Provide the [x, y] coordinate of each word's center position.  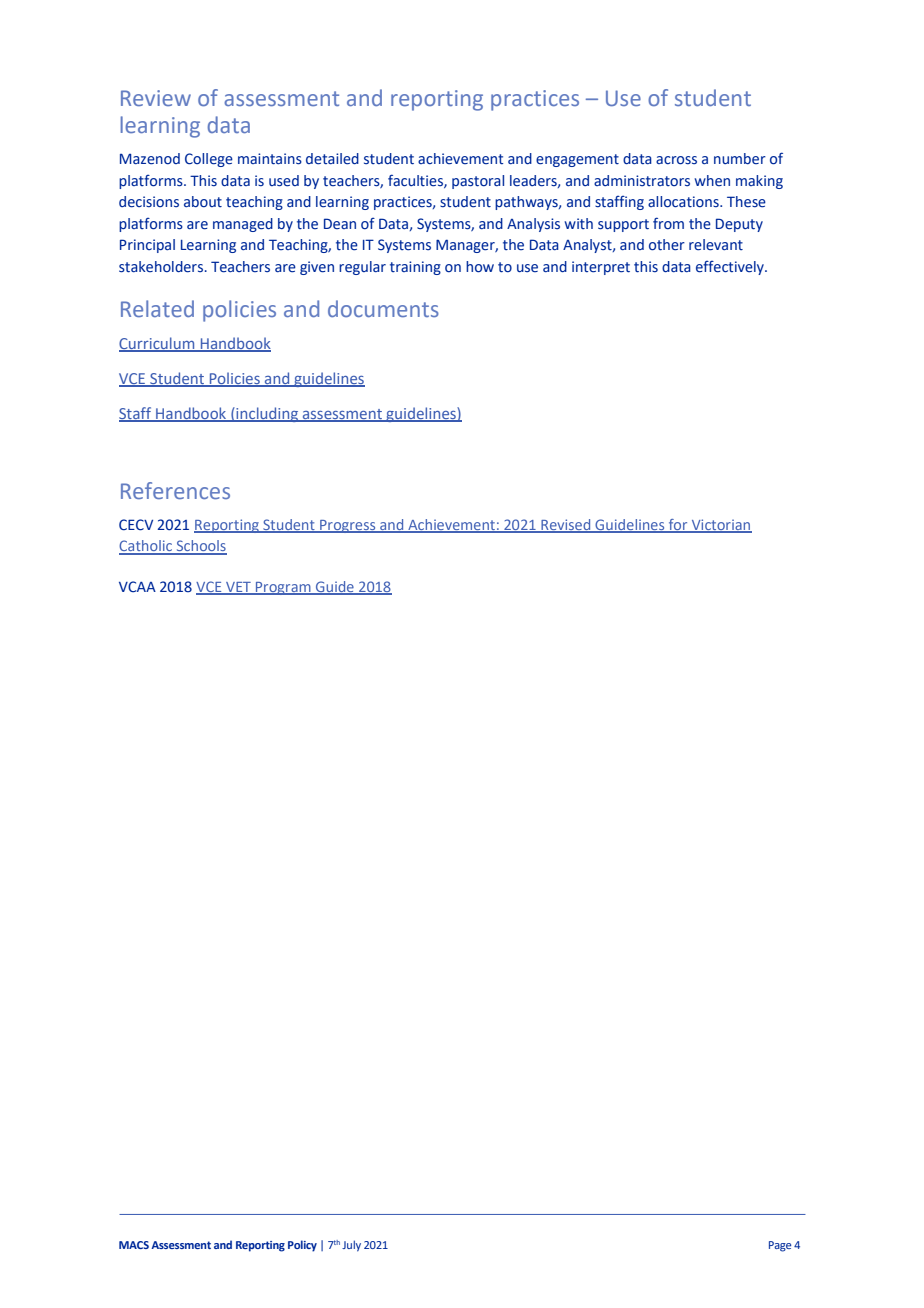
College [209, 160]
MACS [134, 1245]
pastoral [478, 182]
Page [780, 1246]
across [676, 160]
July [351, 1246]
